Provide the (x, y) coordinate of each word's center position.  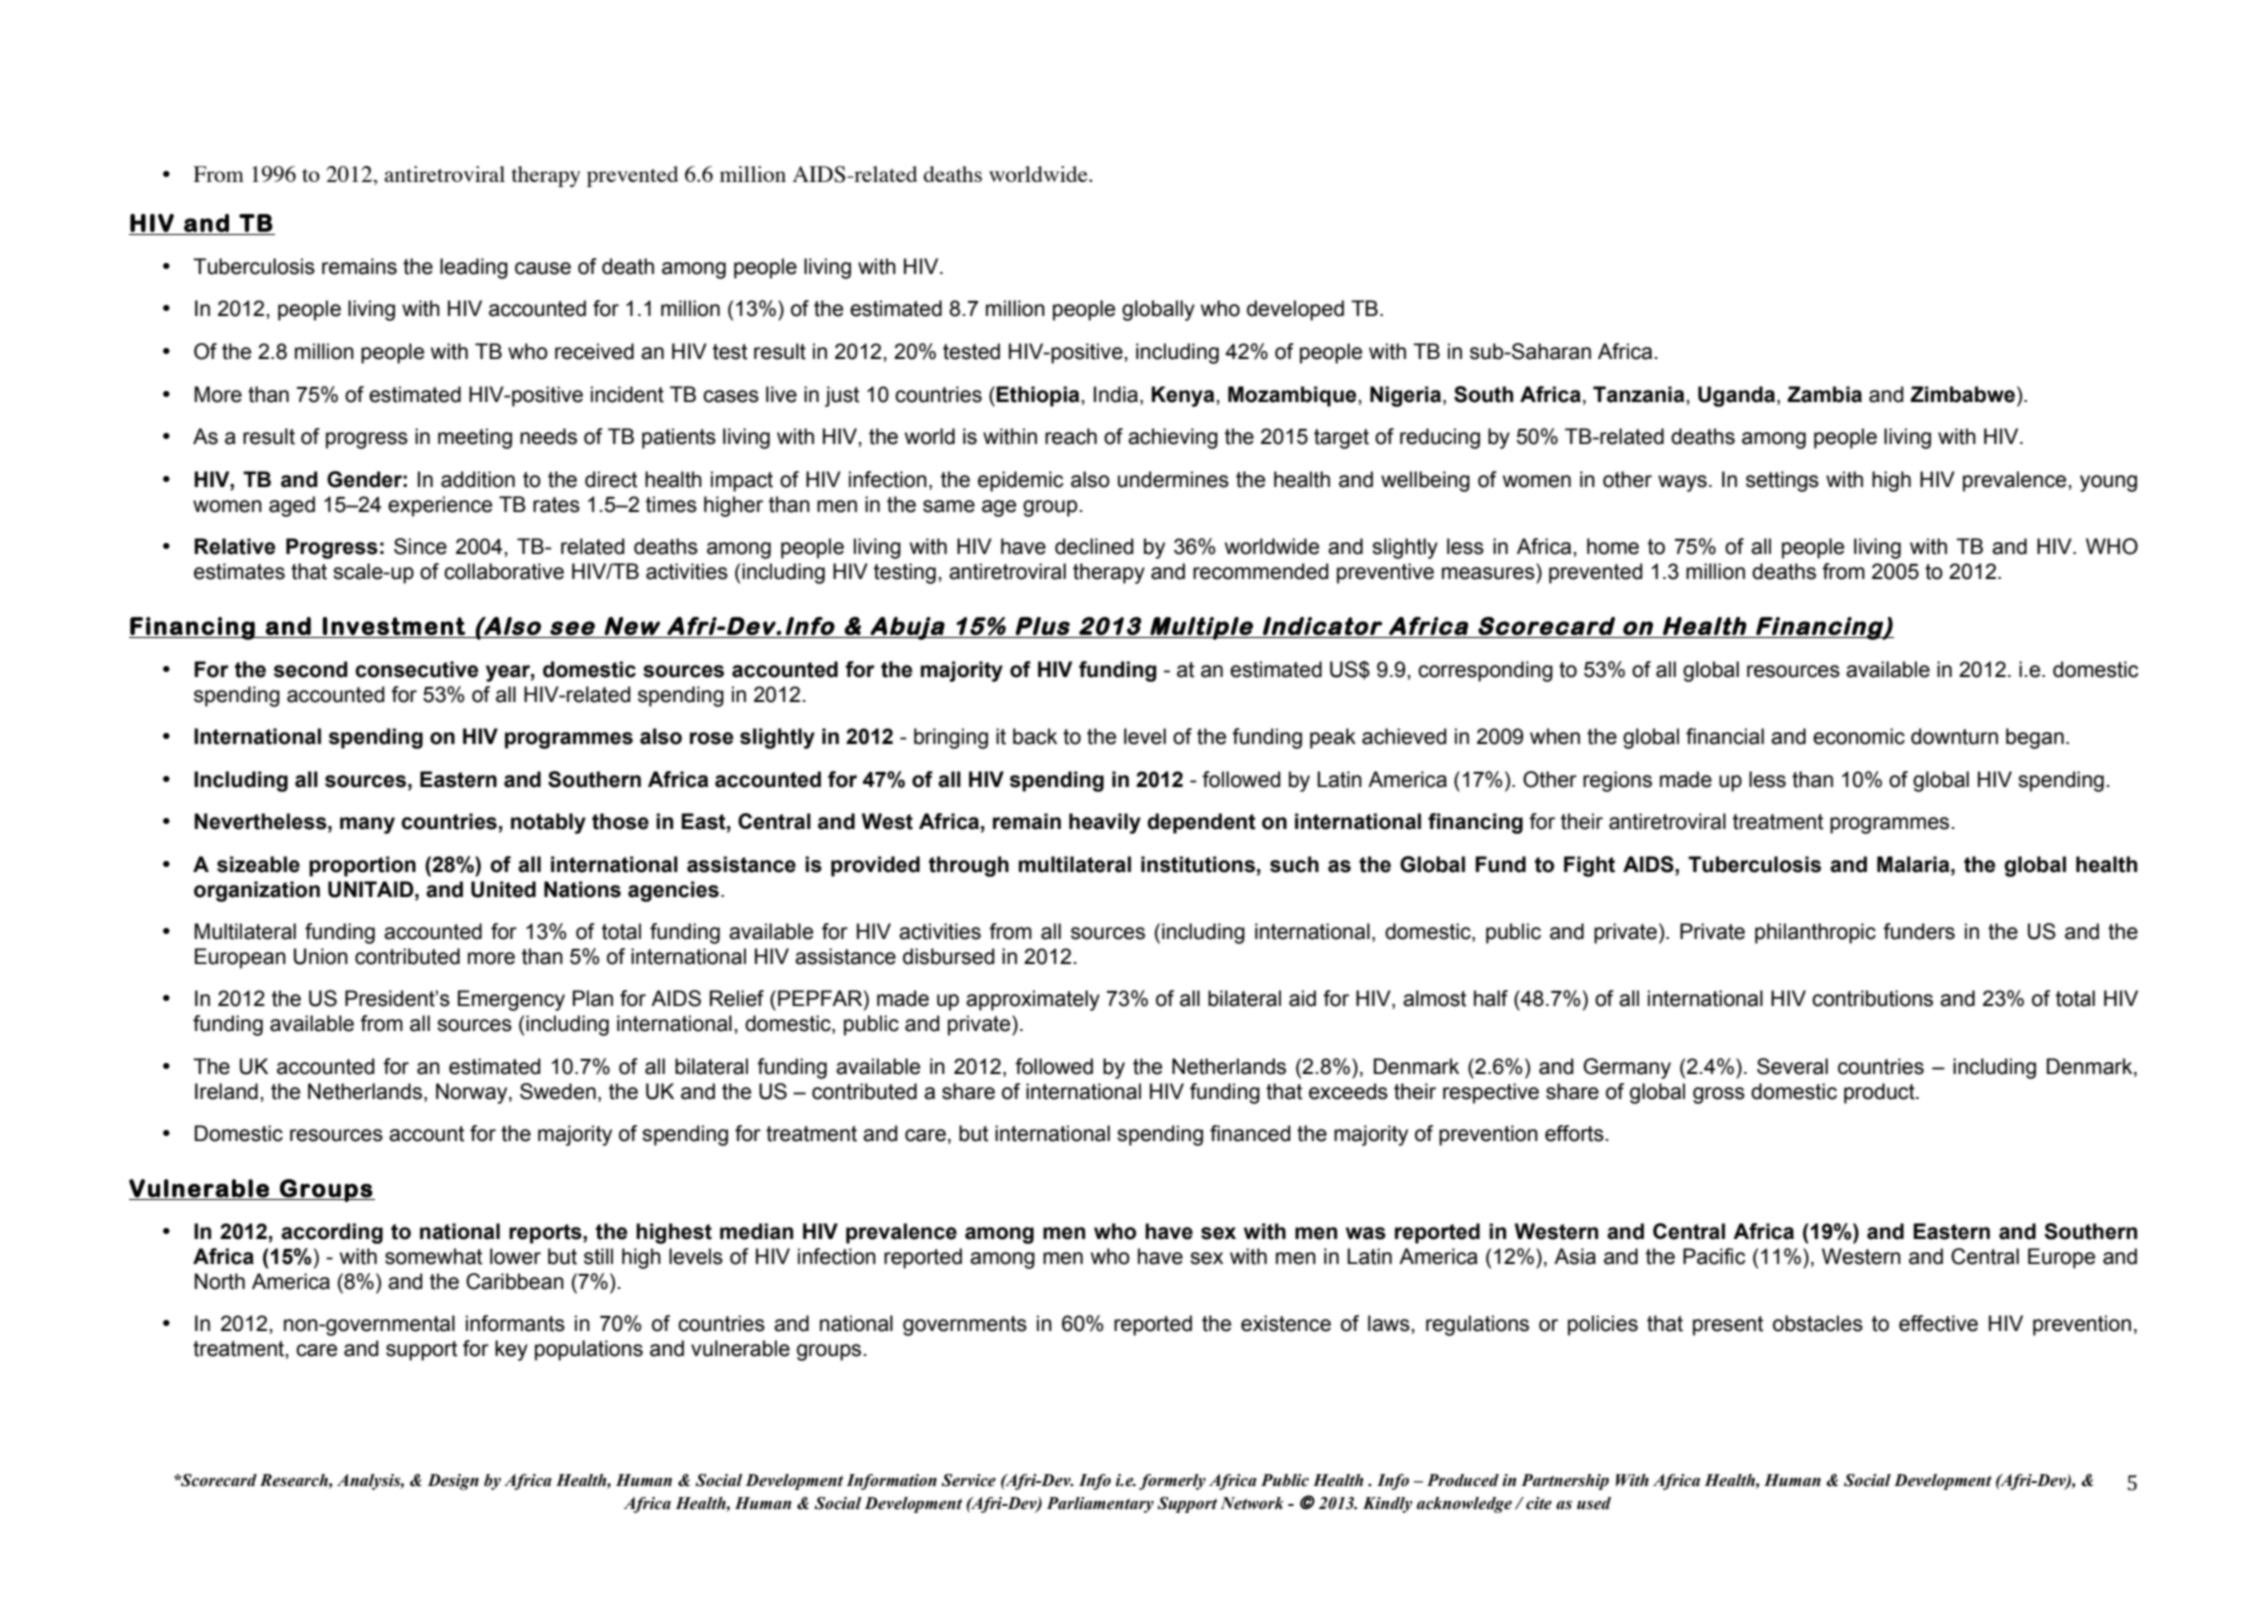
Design (453, 1482)
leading (474, 268)
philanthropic (1815, 933)
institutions (1198, 864)
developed (1295, 310)
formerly (1172, 1482)
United (503, 889)
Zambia (1824, 394)
